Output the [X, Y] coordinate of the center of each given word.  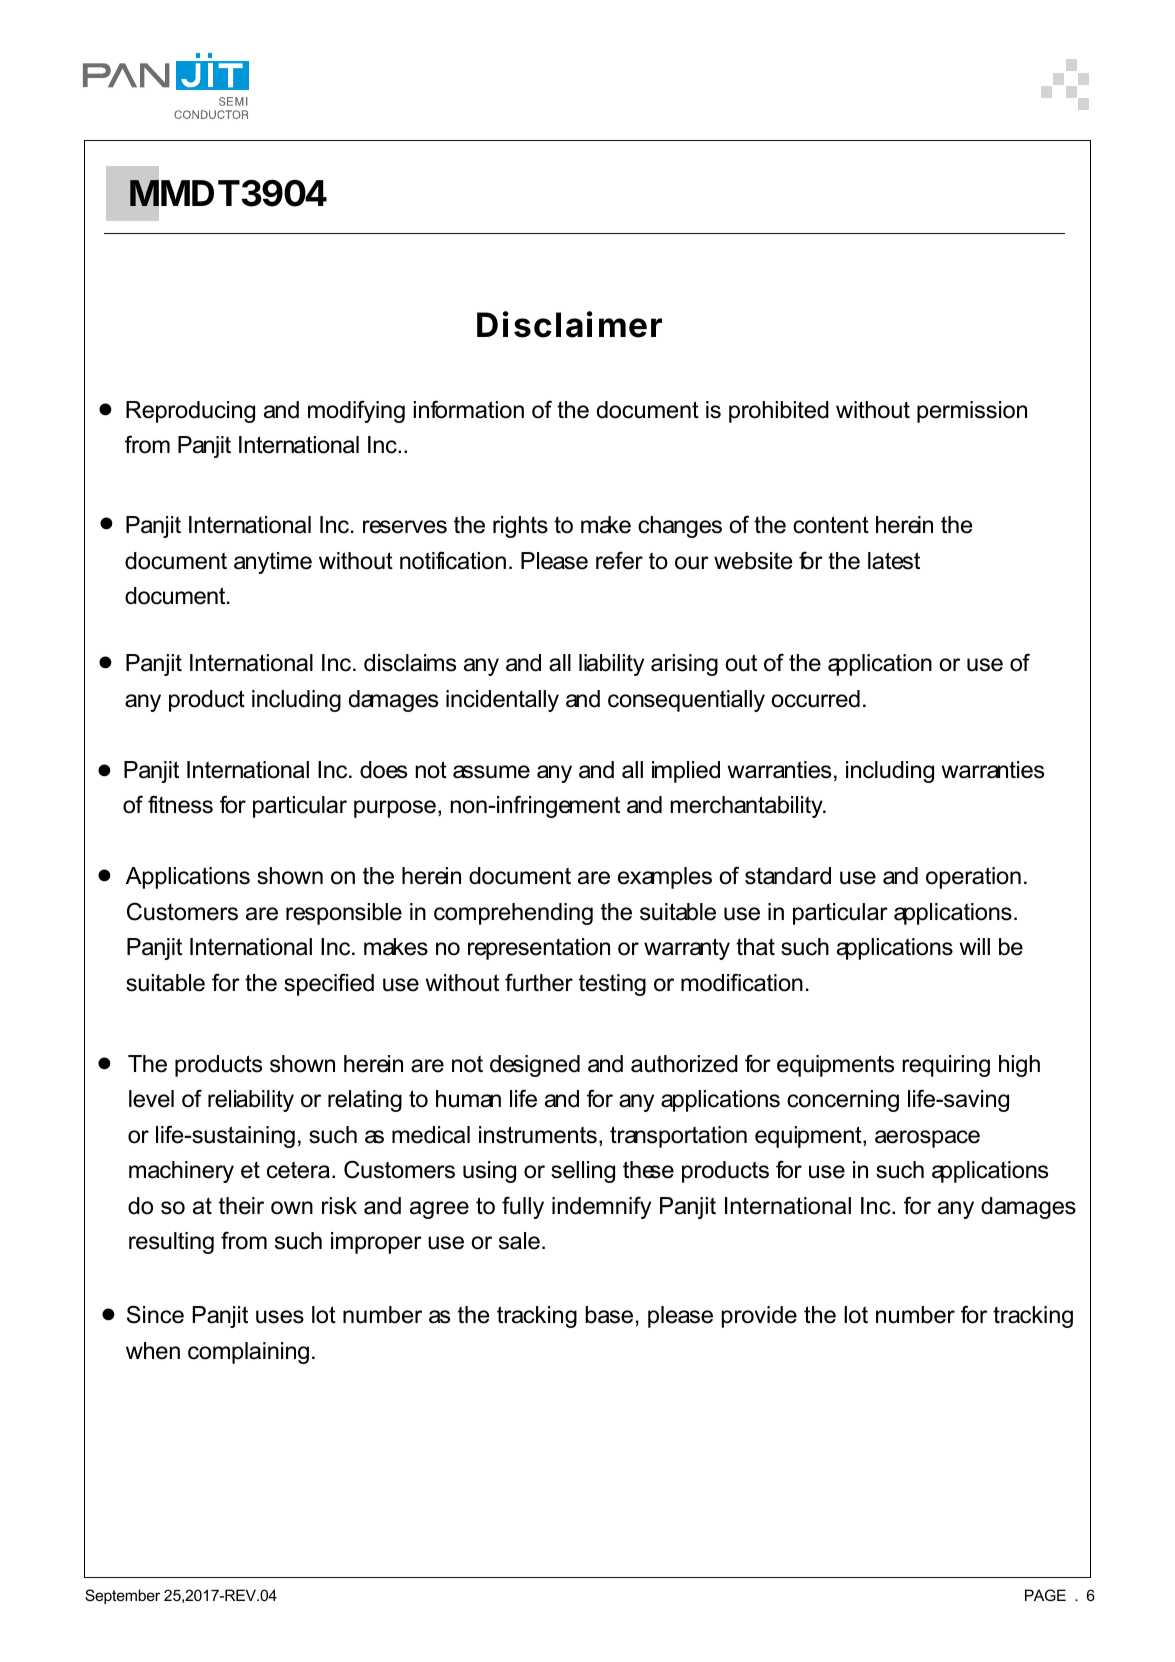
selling [583, 1172]
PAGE [1045, 1595]
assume [491, 772]
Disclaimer [569, 324]
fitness [180, 804]
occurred [816, 699]
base [609, 1315]
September [122, 1596]
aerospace [927, 1139]
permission [972, 412]
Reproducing [190, 412]
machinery [181, 1172]
